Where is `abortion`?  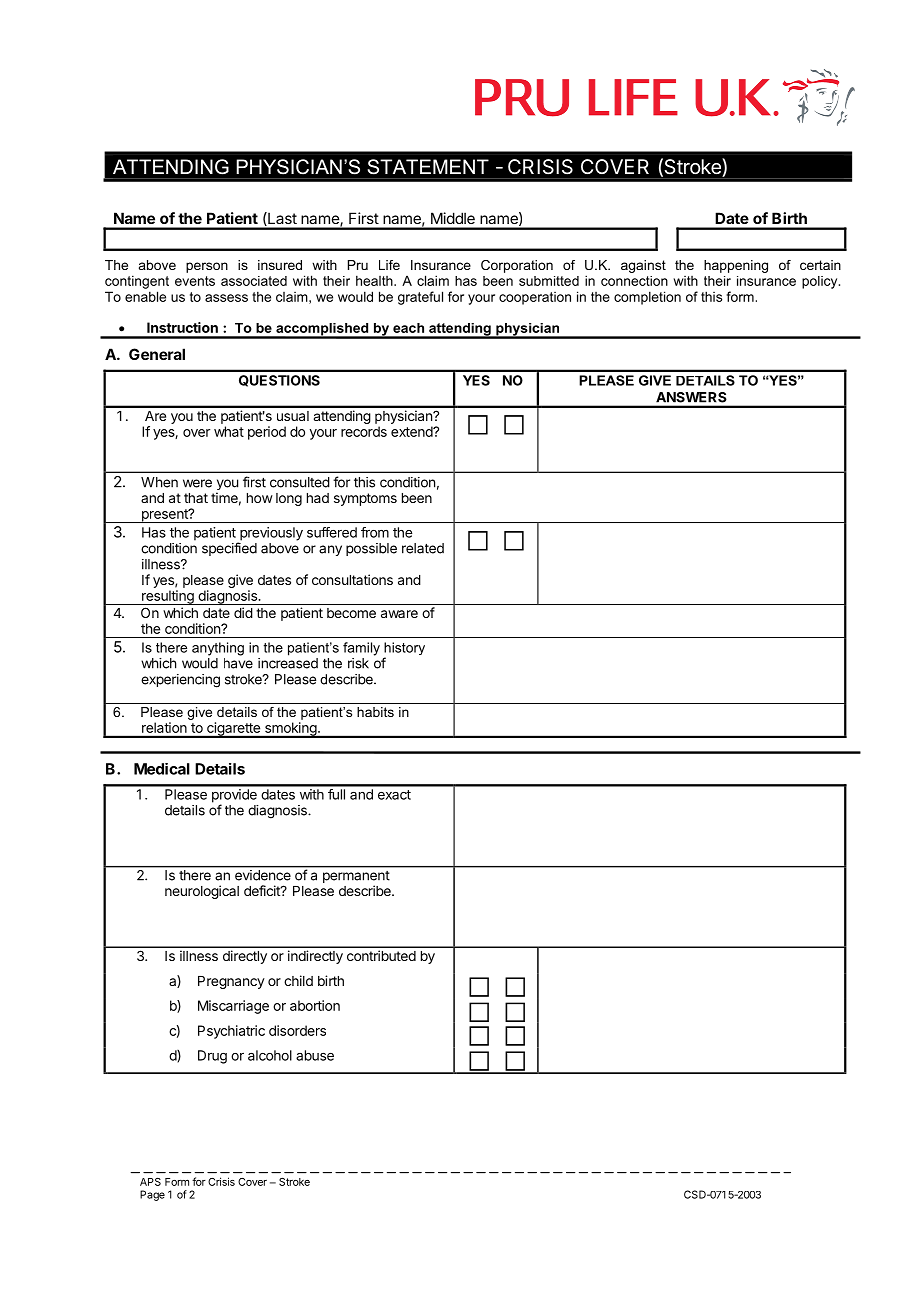
abortion is located at coordinates (315, 1005).
